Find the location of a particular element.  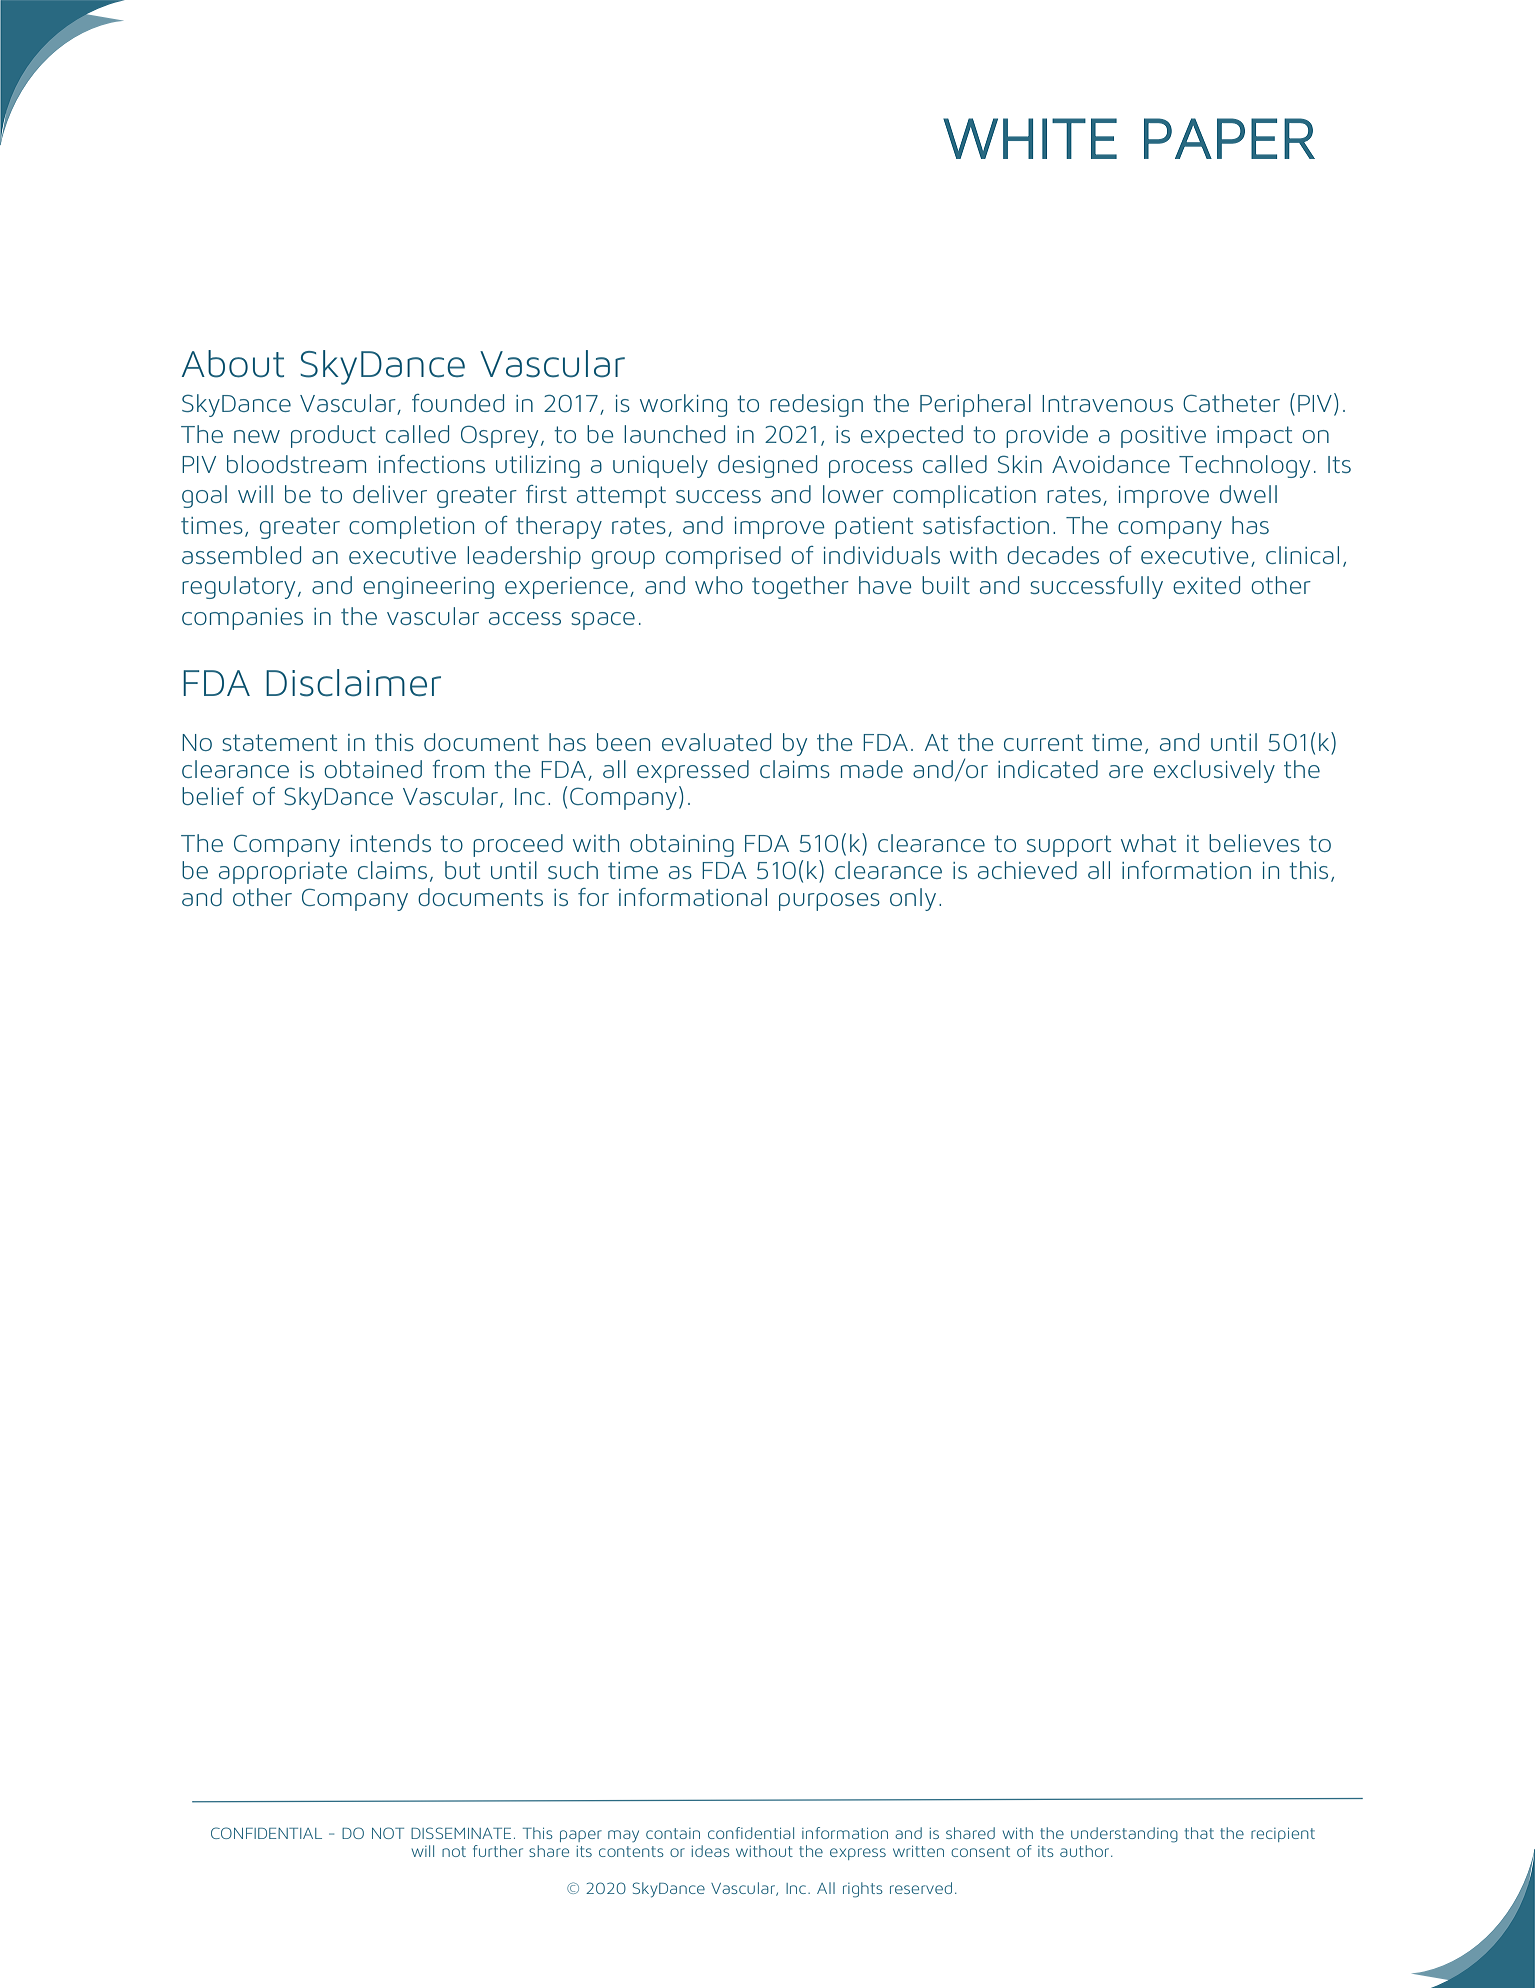

redesign is located at coordinates (816, 405).
